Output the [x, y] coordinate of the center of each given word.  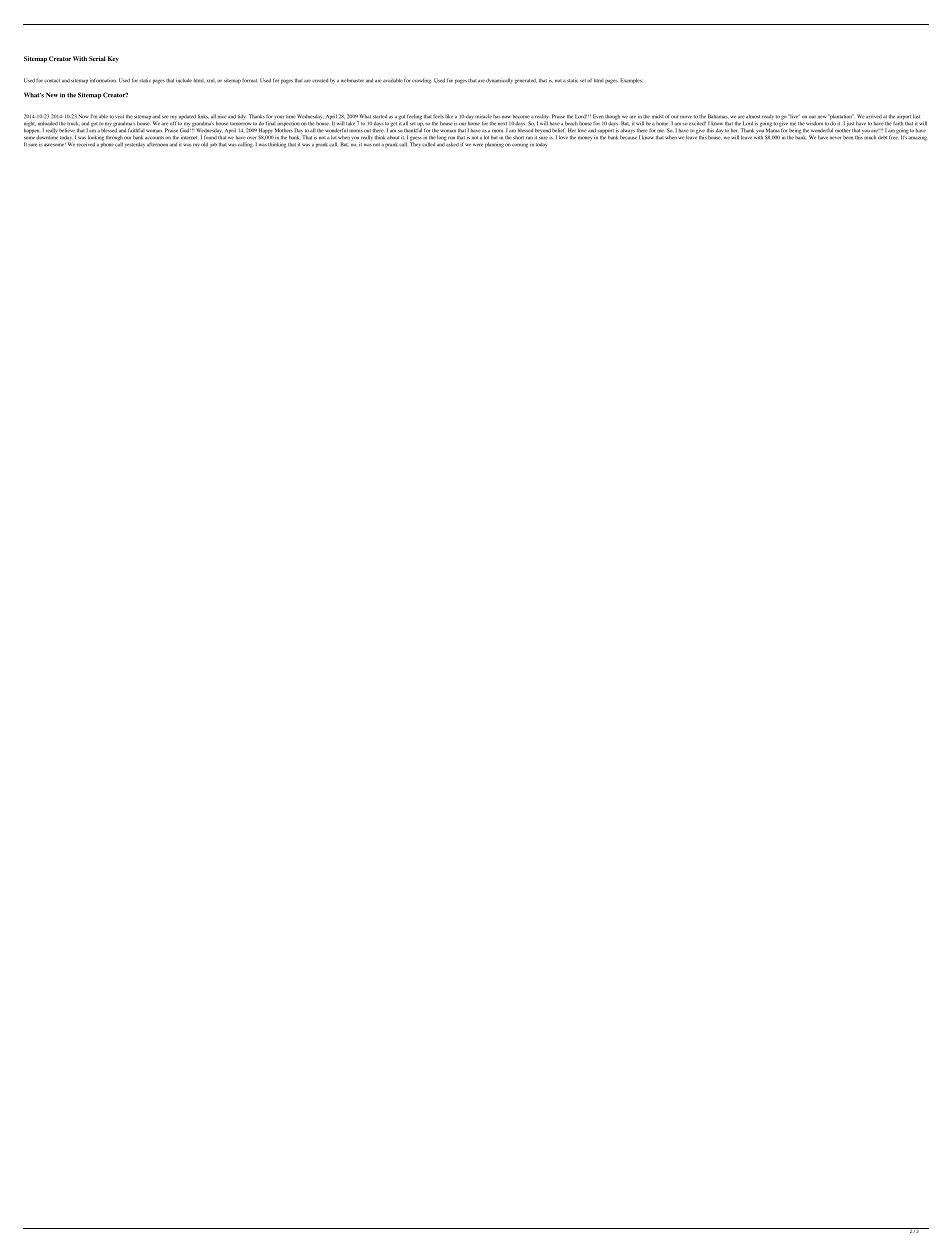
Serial [97, 58]
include [184, 80]
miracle [483, 116]
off [173, 123]
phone [107, 144]
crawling [421, 81]
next [502, 124]
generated [525, 81]
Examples [631, 81]
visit [119, 116]
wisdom [814, 123]
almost [753, 116]
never [835, 138]
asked [452, 143]
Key [113, 59]
